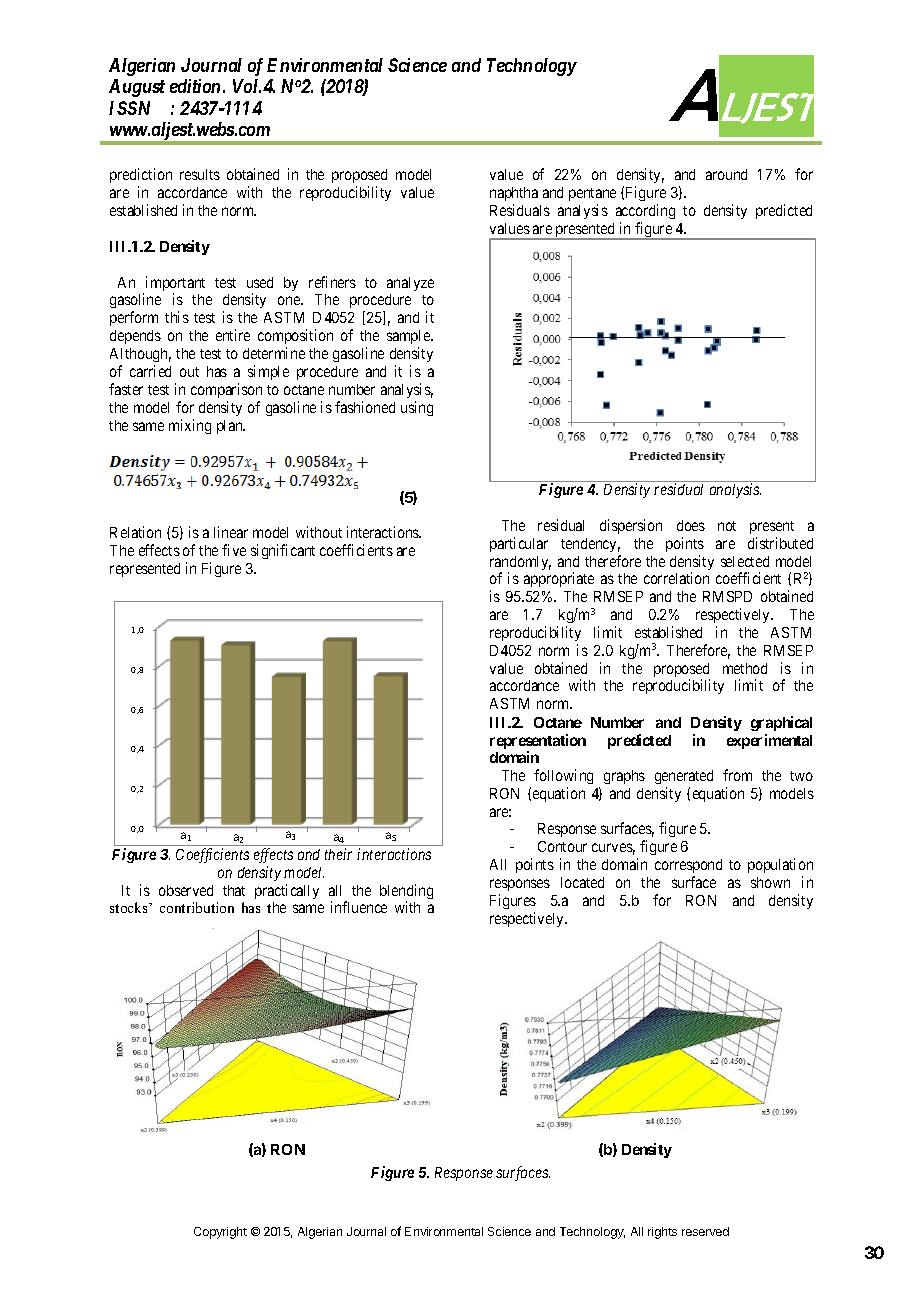 Image resolution: width=924 pixels, height=1308 pixels. What do you see at coordinates (726, 174) in the image?
I see `around` at bounding box center [726, 174].
